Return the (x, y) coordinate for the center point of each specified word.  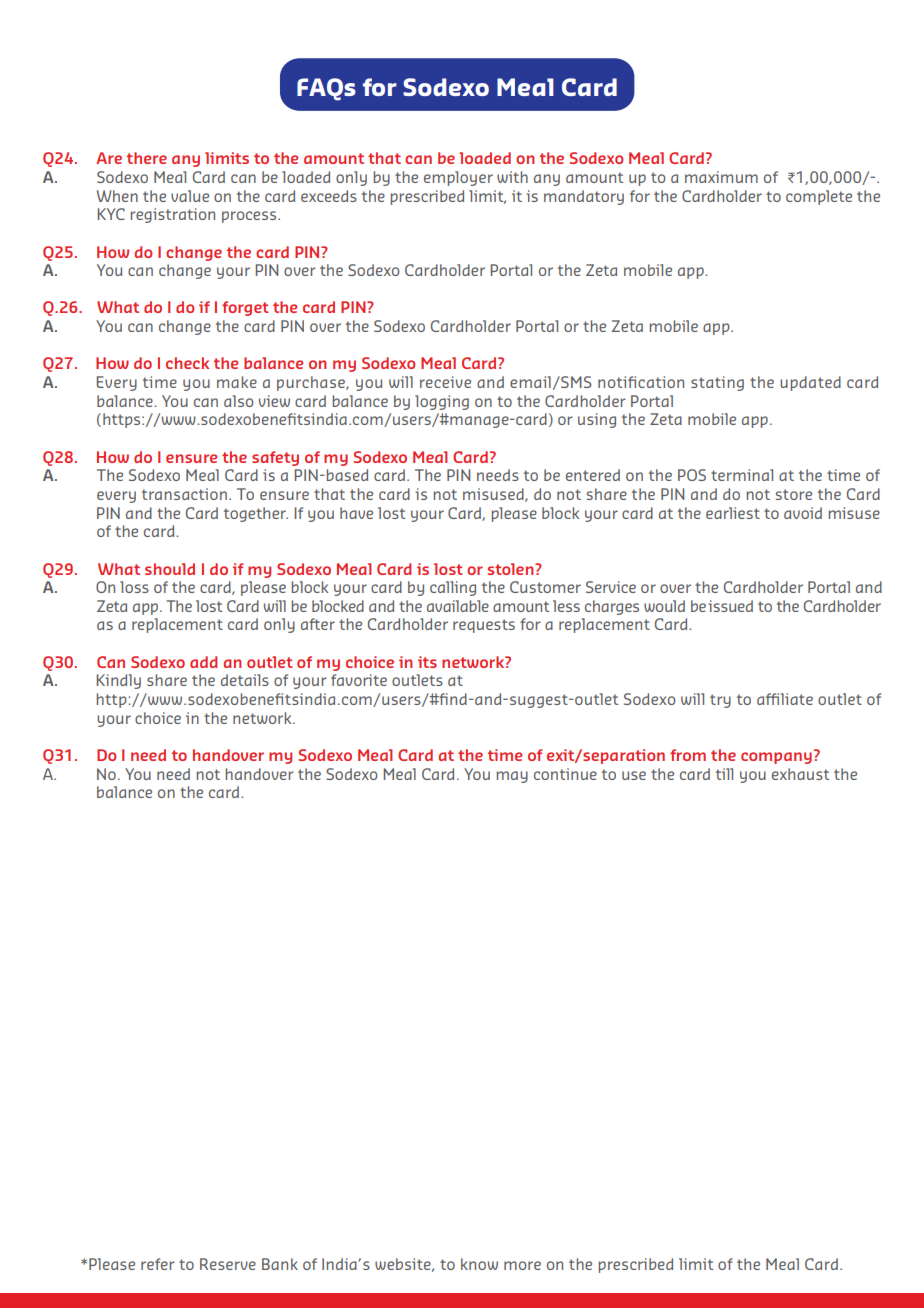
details (245, 680)
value (190, 196)
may (512, 777)
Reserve (228, 1264)
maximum (721, 177)
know (479, 1264)
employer (458, 178)
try (720, 701)
